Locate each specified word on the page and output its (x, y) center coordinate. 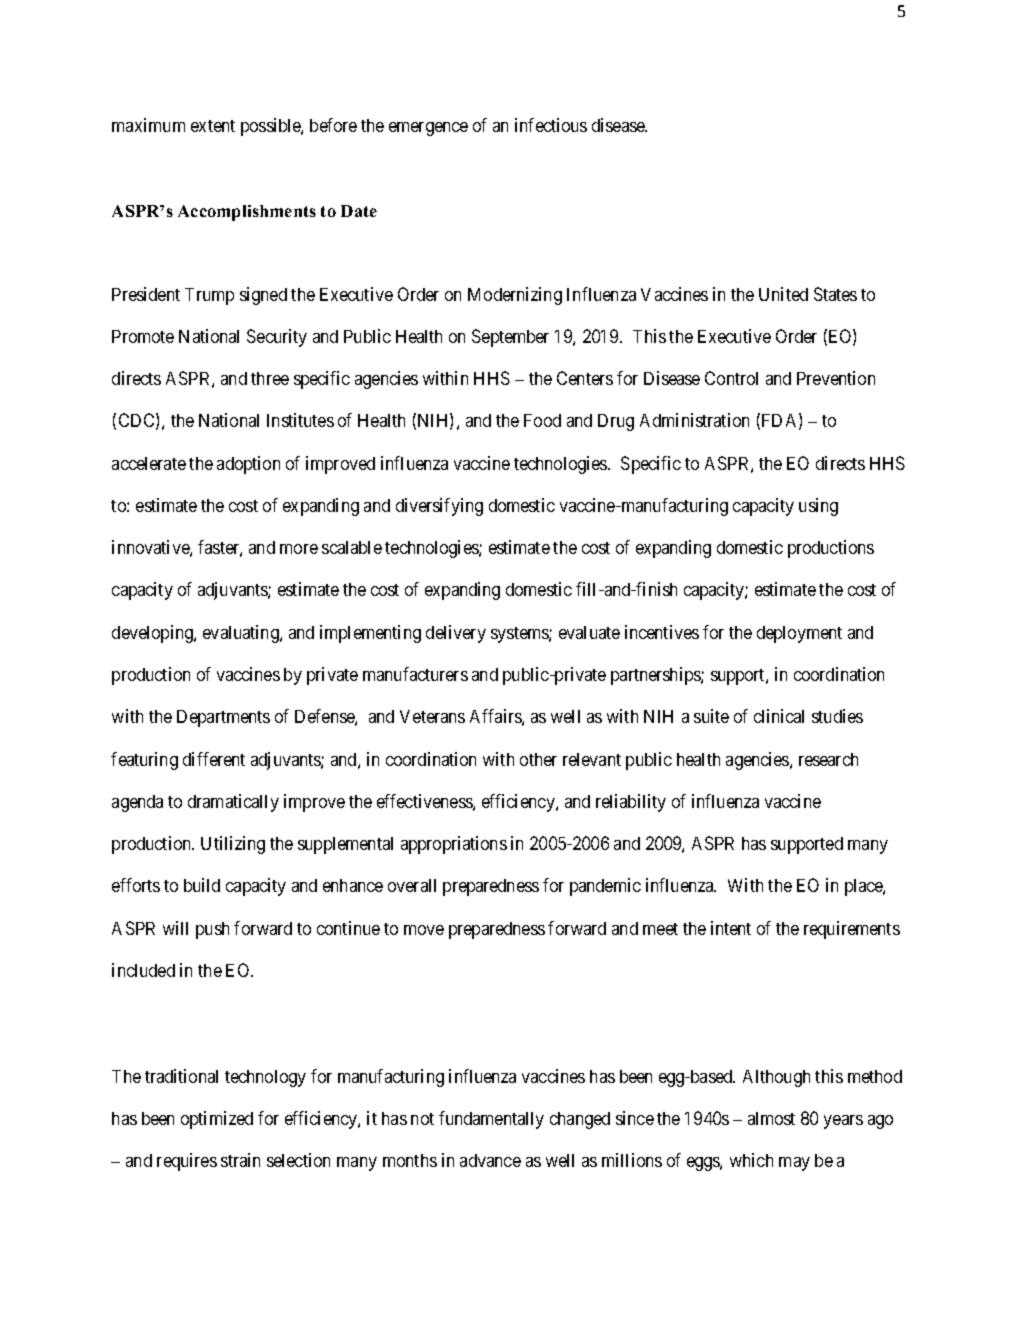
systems (520, 635)
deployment (799, 634)
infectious (551, 125)
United (783, 294)
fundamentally (491, 1120)
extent (213, 126)
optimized (217, 1120)
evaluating (242, 634)
